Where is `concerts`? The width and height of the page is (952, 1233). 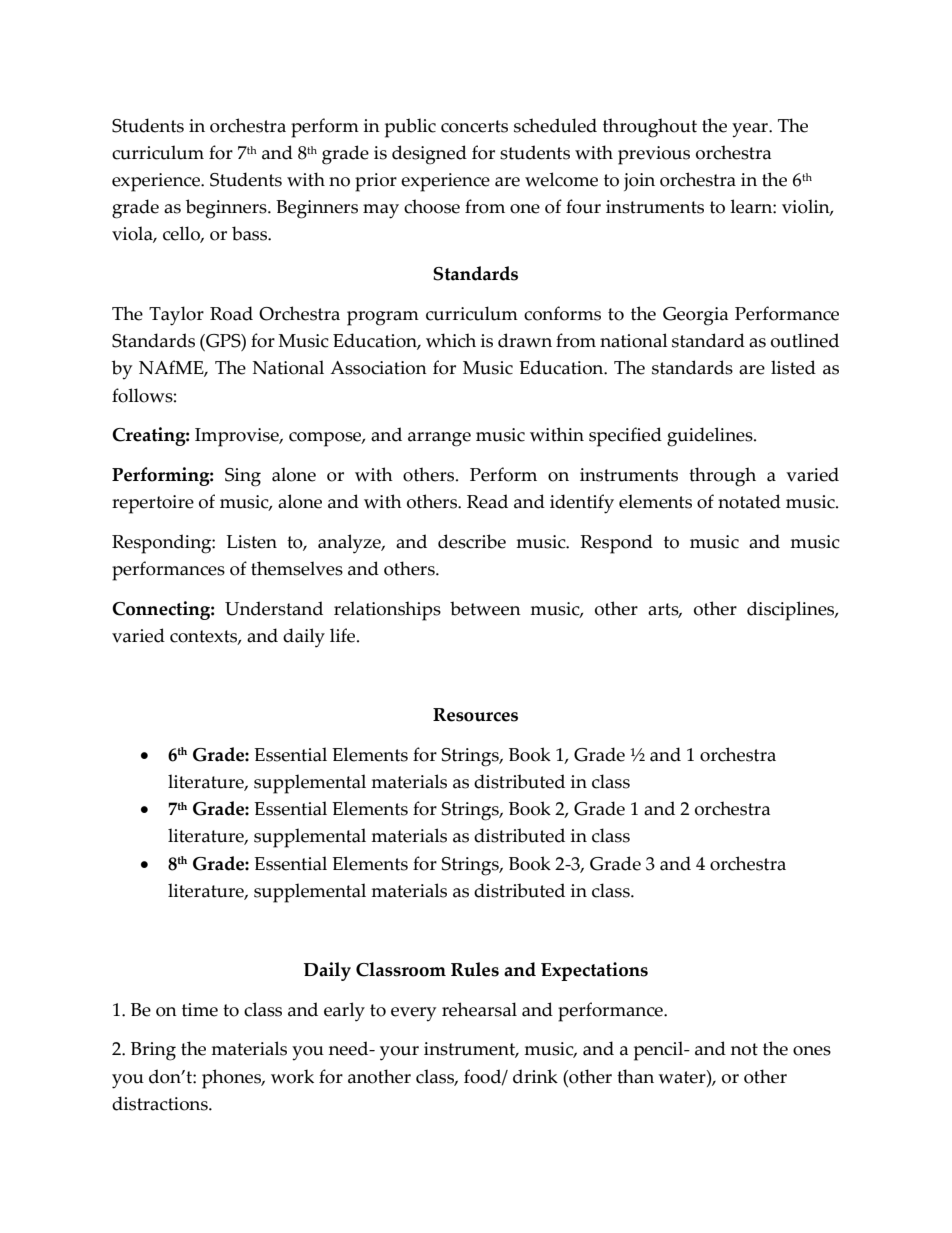
concerts is located at coordinates (474, 126).
